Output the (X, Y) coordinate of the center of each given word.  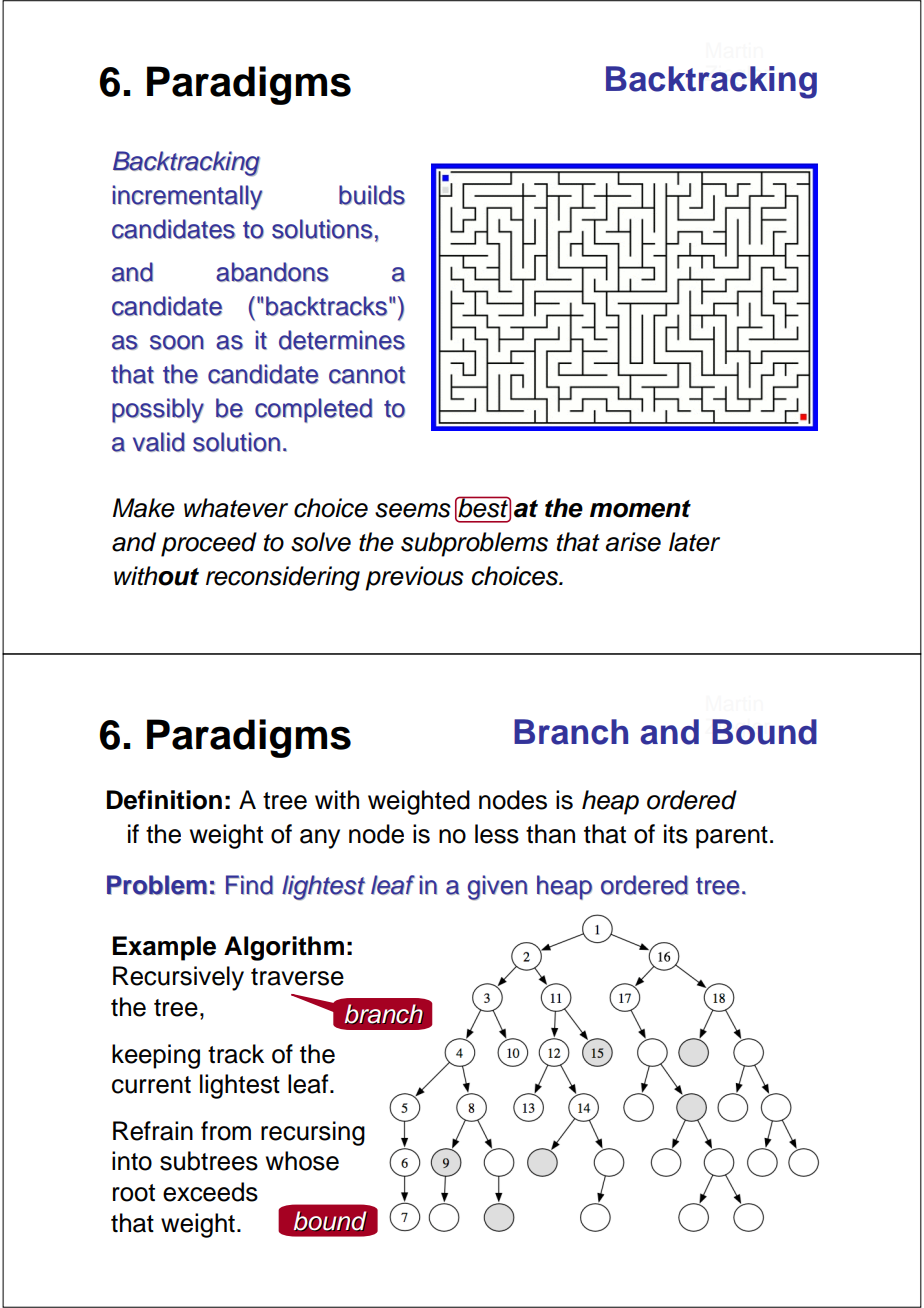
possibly (158, 410)
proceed (209, 544)
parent (732, 837)
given (497, 887)
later (694, 542)
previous (414, 578)
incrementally (188, 197)
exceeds (210, 1192)
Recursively (178, 978)
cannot (367, 375)
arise (633, 542)
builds (372, 195)
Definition (164, 800)
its (676, 834)
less (497, 834)
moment (640, 509)
